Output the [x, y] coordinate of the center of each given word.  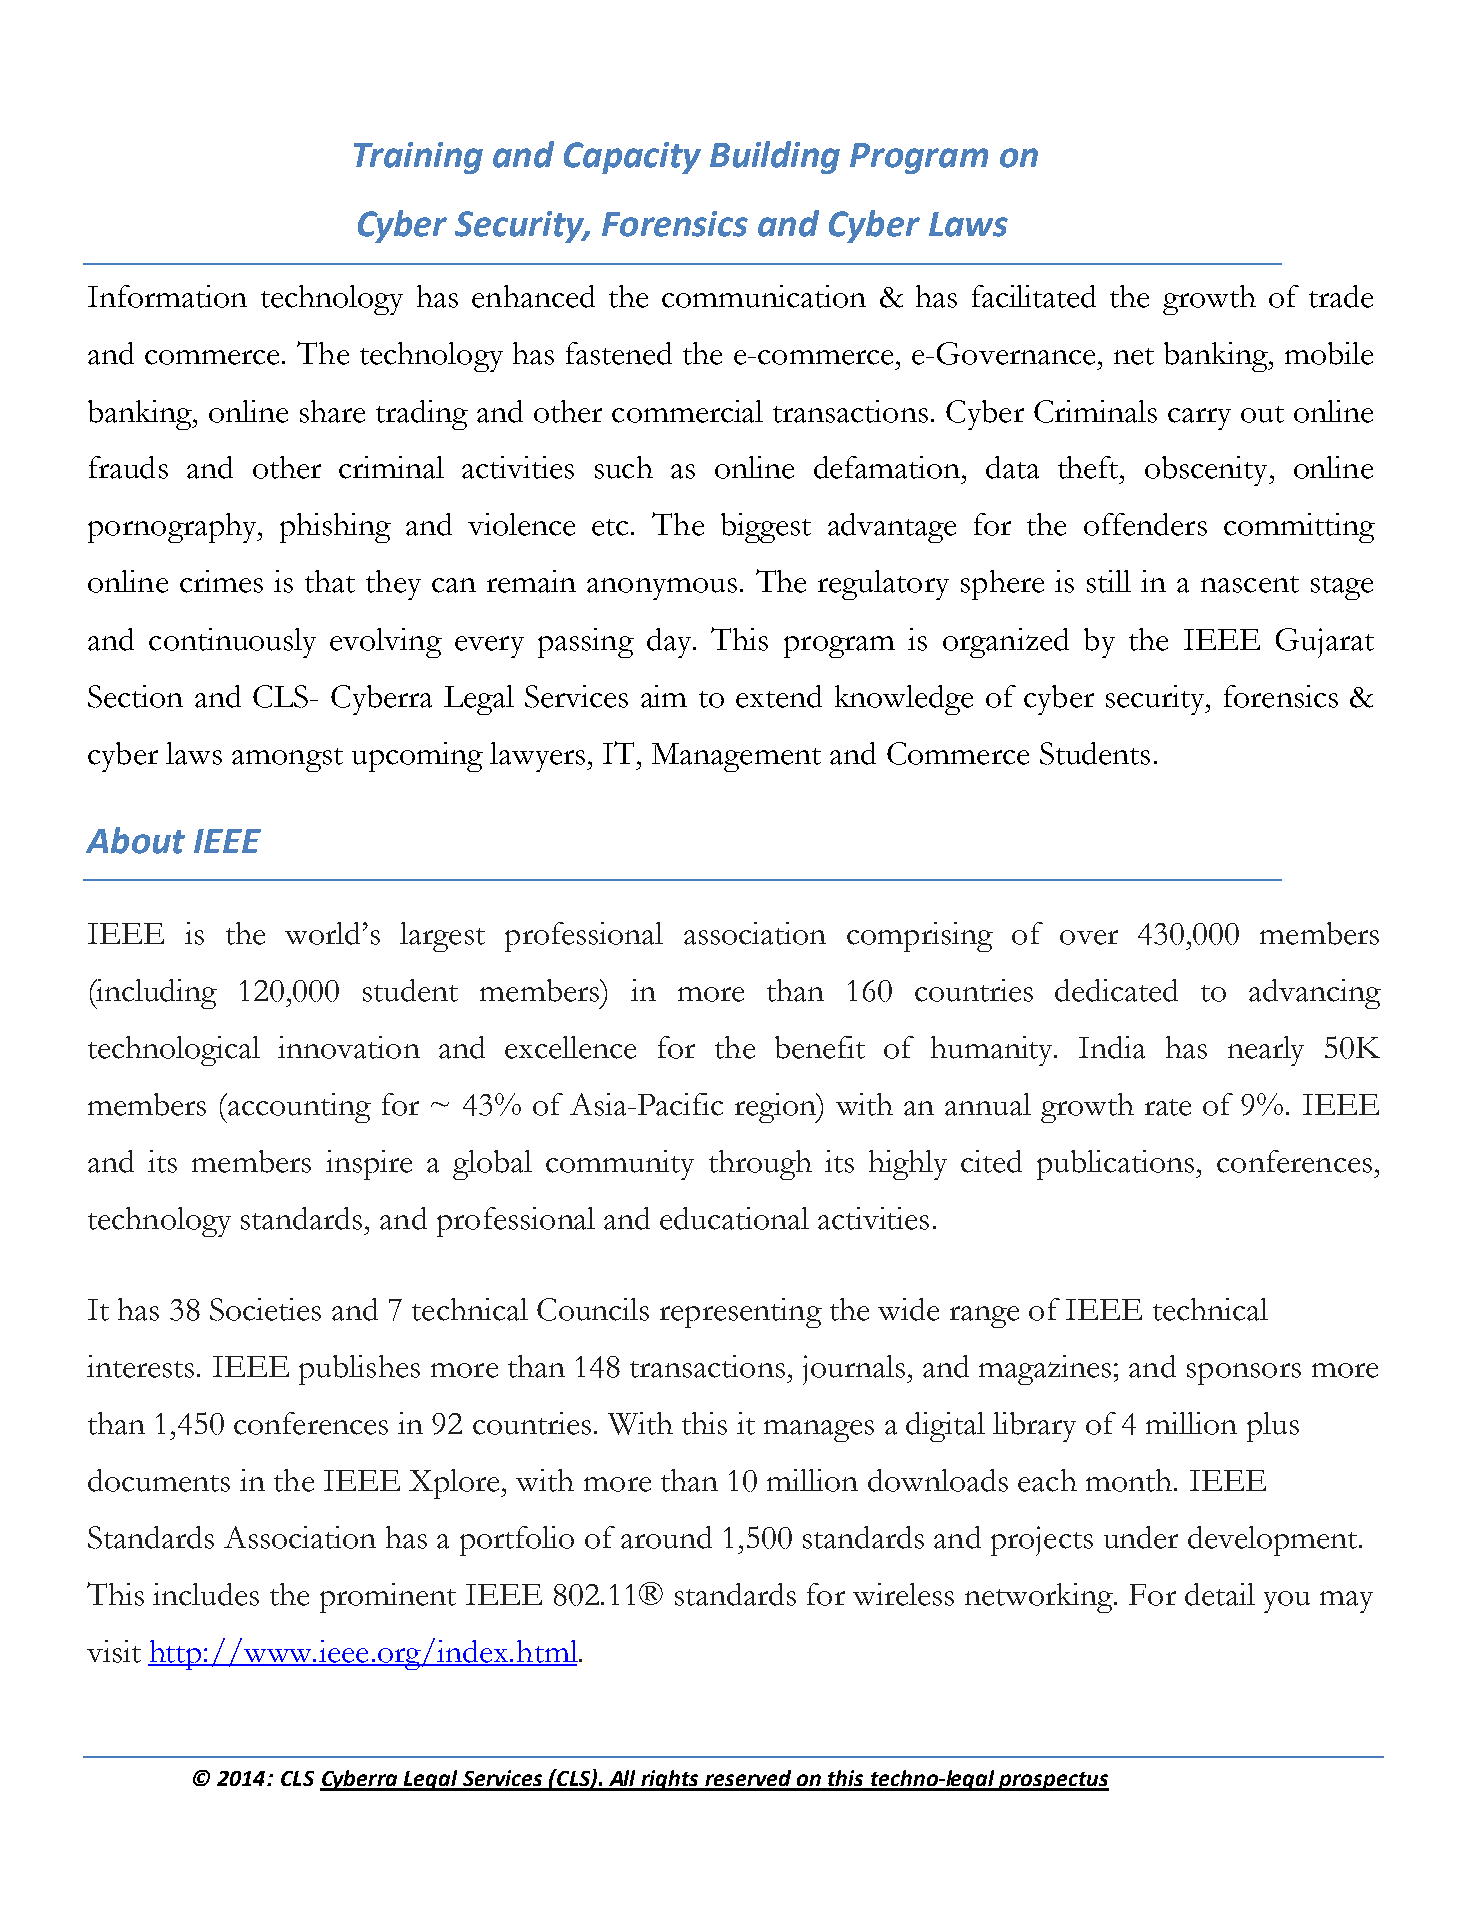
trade [1341, 296]
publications [1117, 1165]
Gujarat [1325, 643]
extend [779, 696]
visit [114, 1651]
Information [167, 296]
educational [734, 1218]
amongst [287, 760]
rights [671, 1780]
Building [775, 157]
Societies [265, 1309]
